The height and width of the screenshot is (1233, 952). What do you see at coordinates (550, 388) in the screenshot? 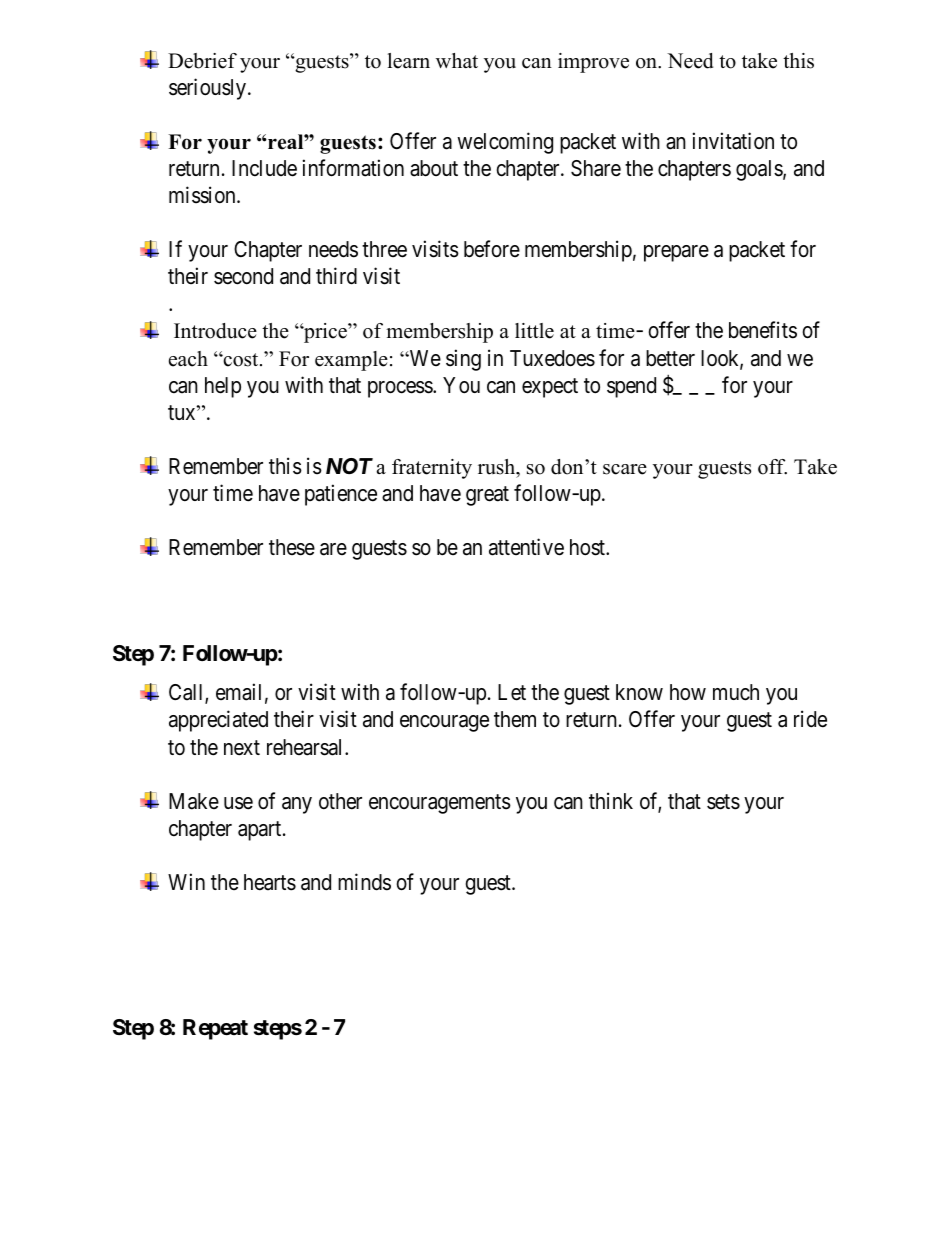
I see `expect` at bounding box center [550, 388].
